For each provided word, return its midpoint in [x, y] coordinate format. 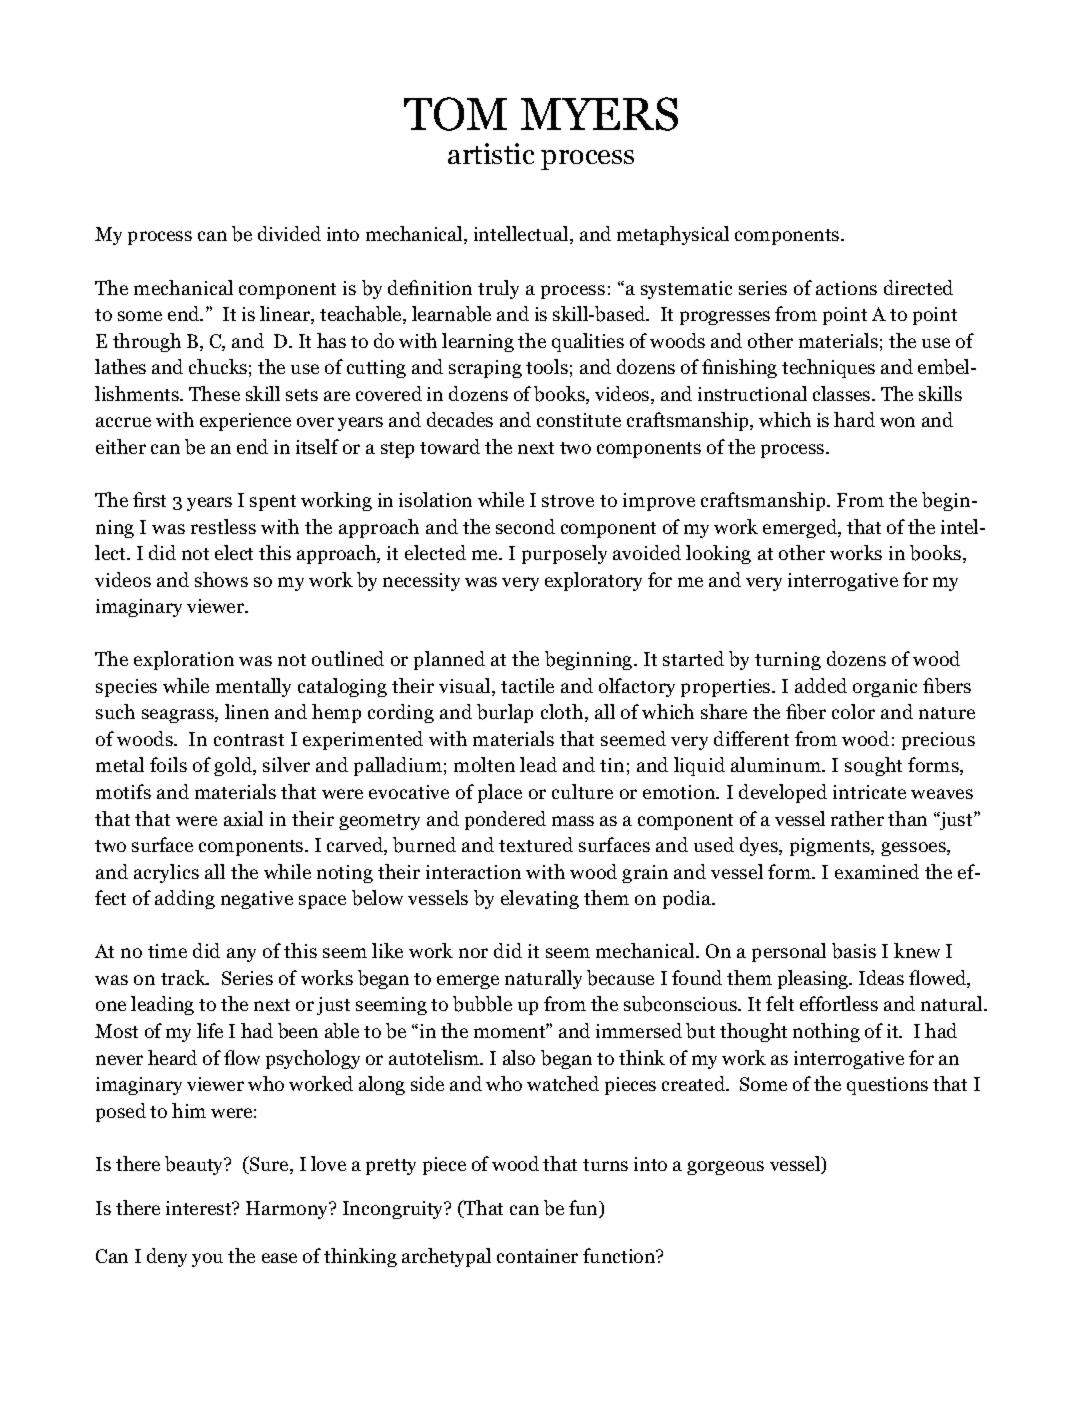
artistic [491, 153]
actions [846, 288]
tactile [527, 685]
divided [289, 233]
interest [200, 1208]
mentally [253, 687]
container [537, 1256]
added [821, 685]
